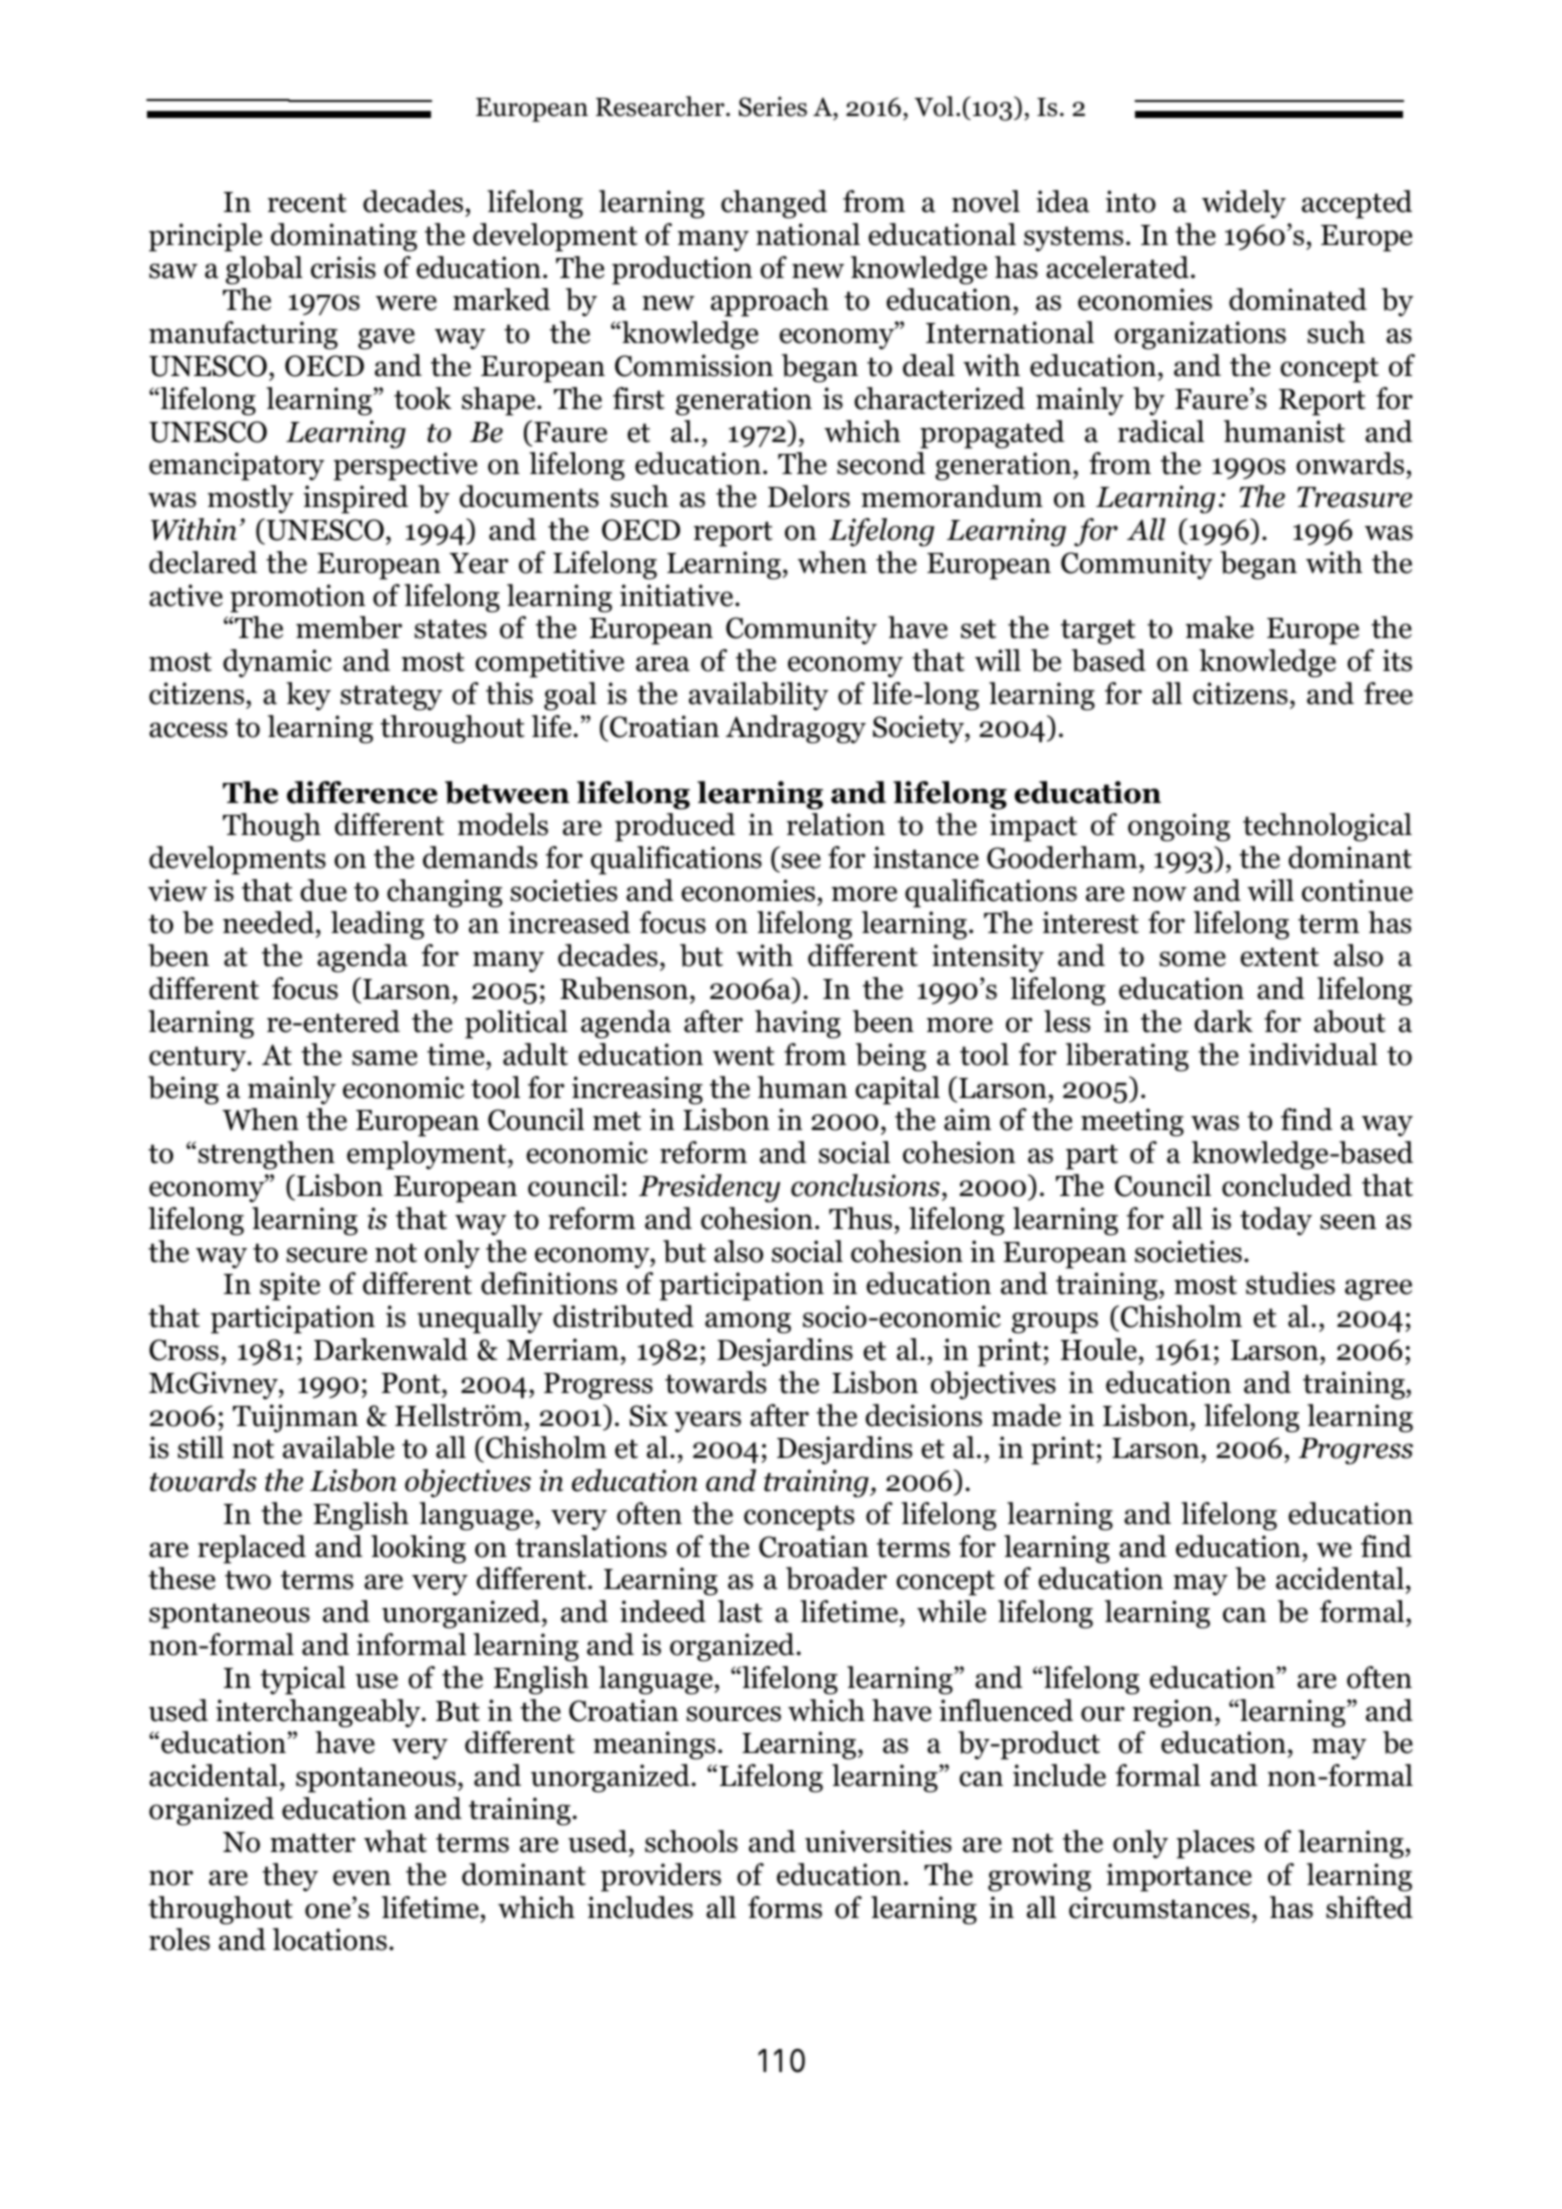 The height and width of the page is (2209, 1562). I want to click on they, so click(290, 1877).
